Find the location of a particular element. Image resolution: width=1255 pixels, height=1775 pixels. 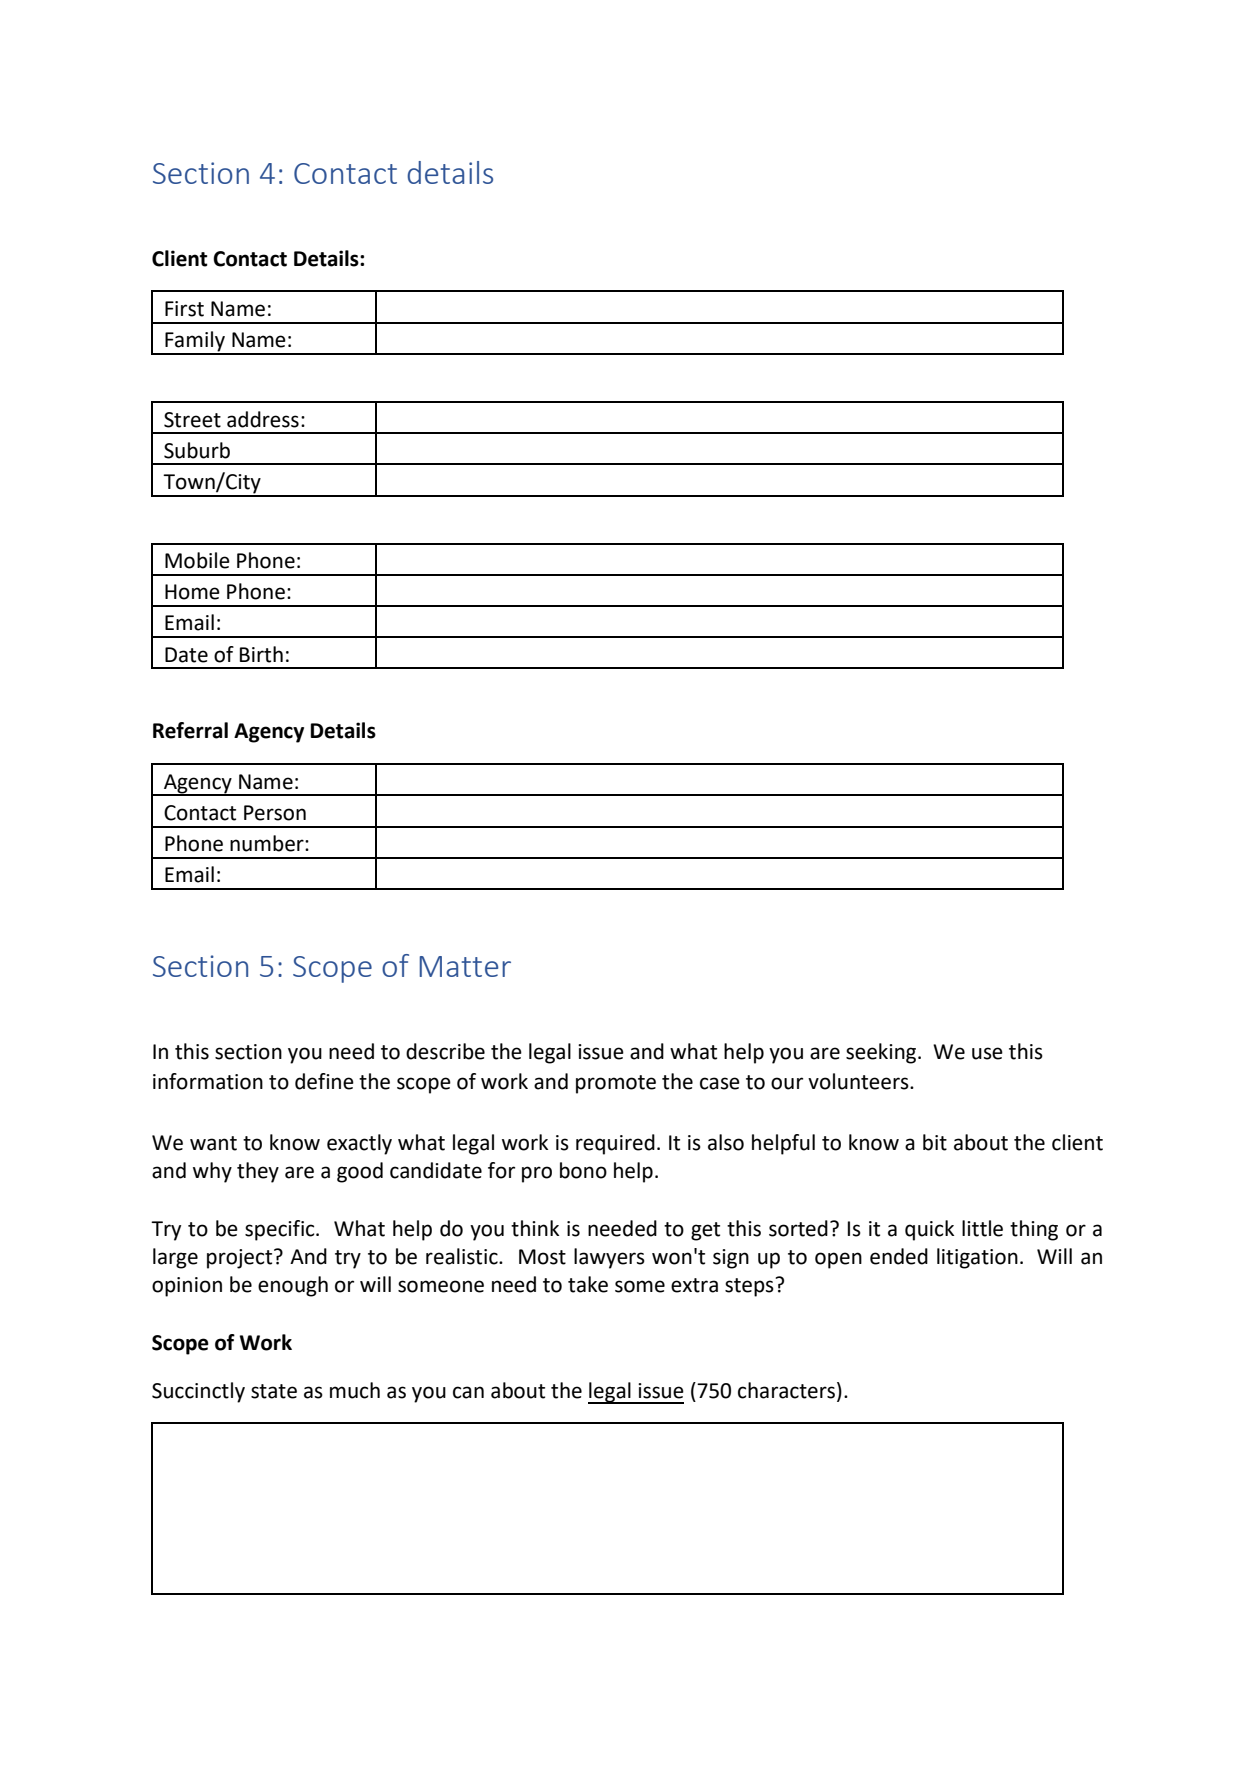

promote is located at coordinates (616, 1084).
